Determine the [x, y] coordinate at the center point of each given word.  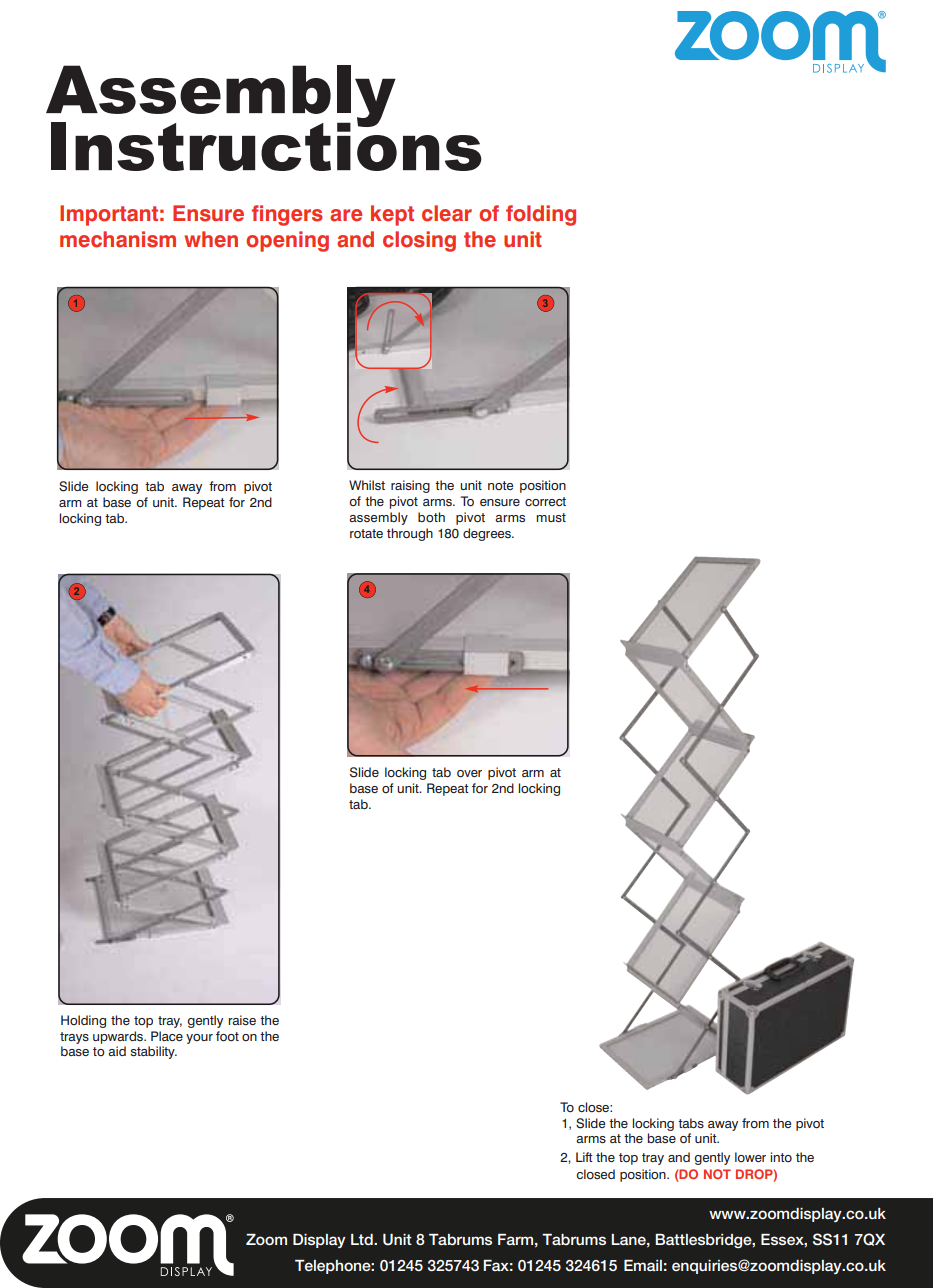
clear [447, 213]
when [211, 239]
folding [541, 215]
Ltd [363, 1239]
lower [750, 1157]
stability [153, 1052]
